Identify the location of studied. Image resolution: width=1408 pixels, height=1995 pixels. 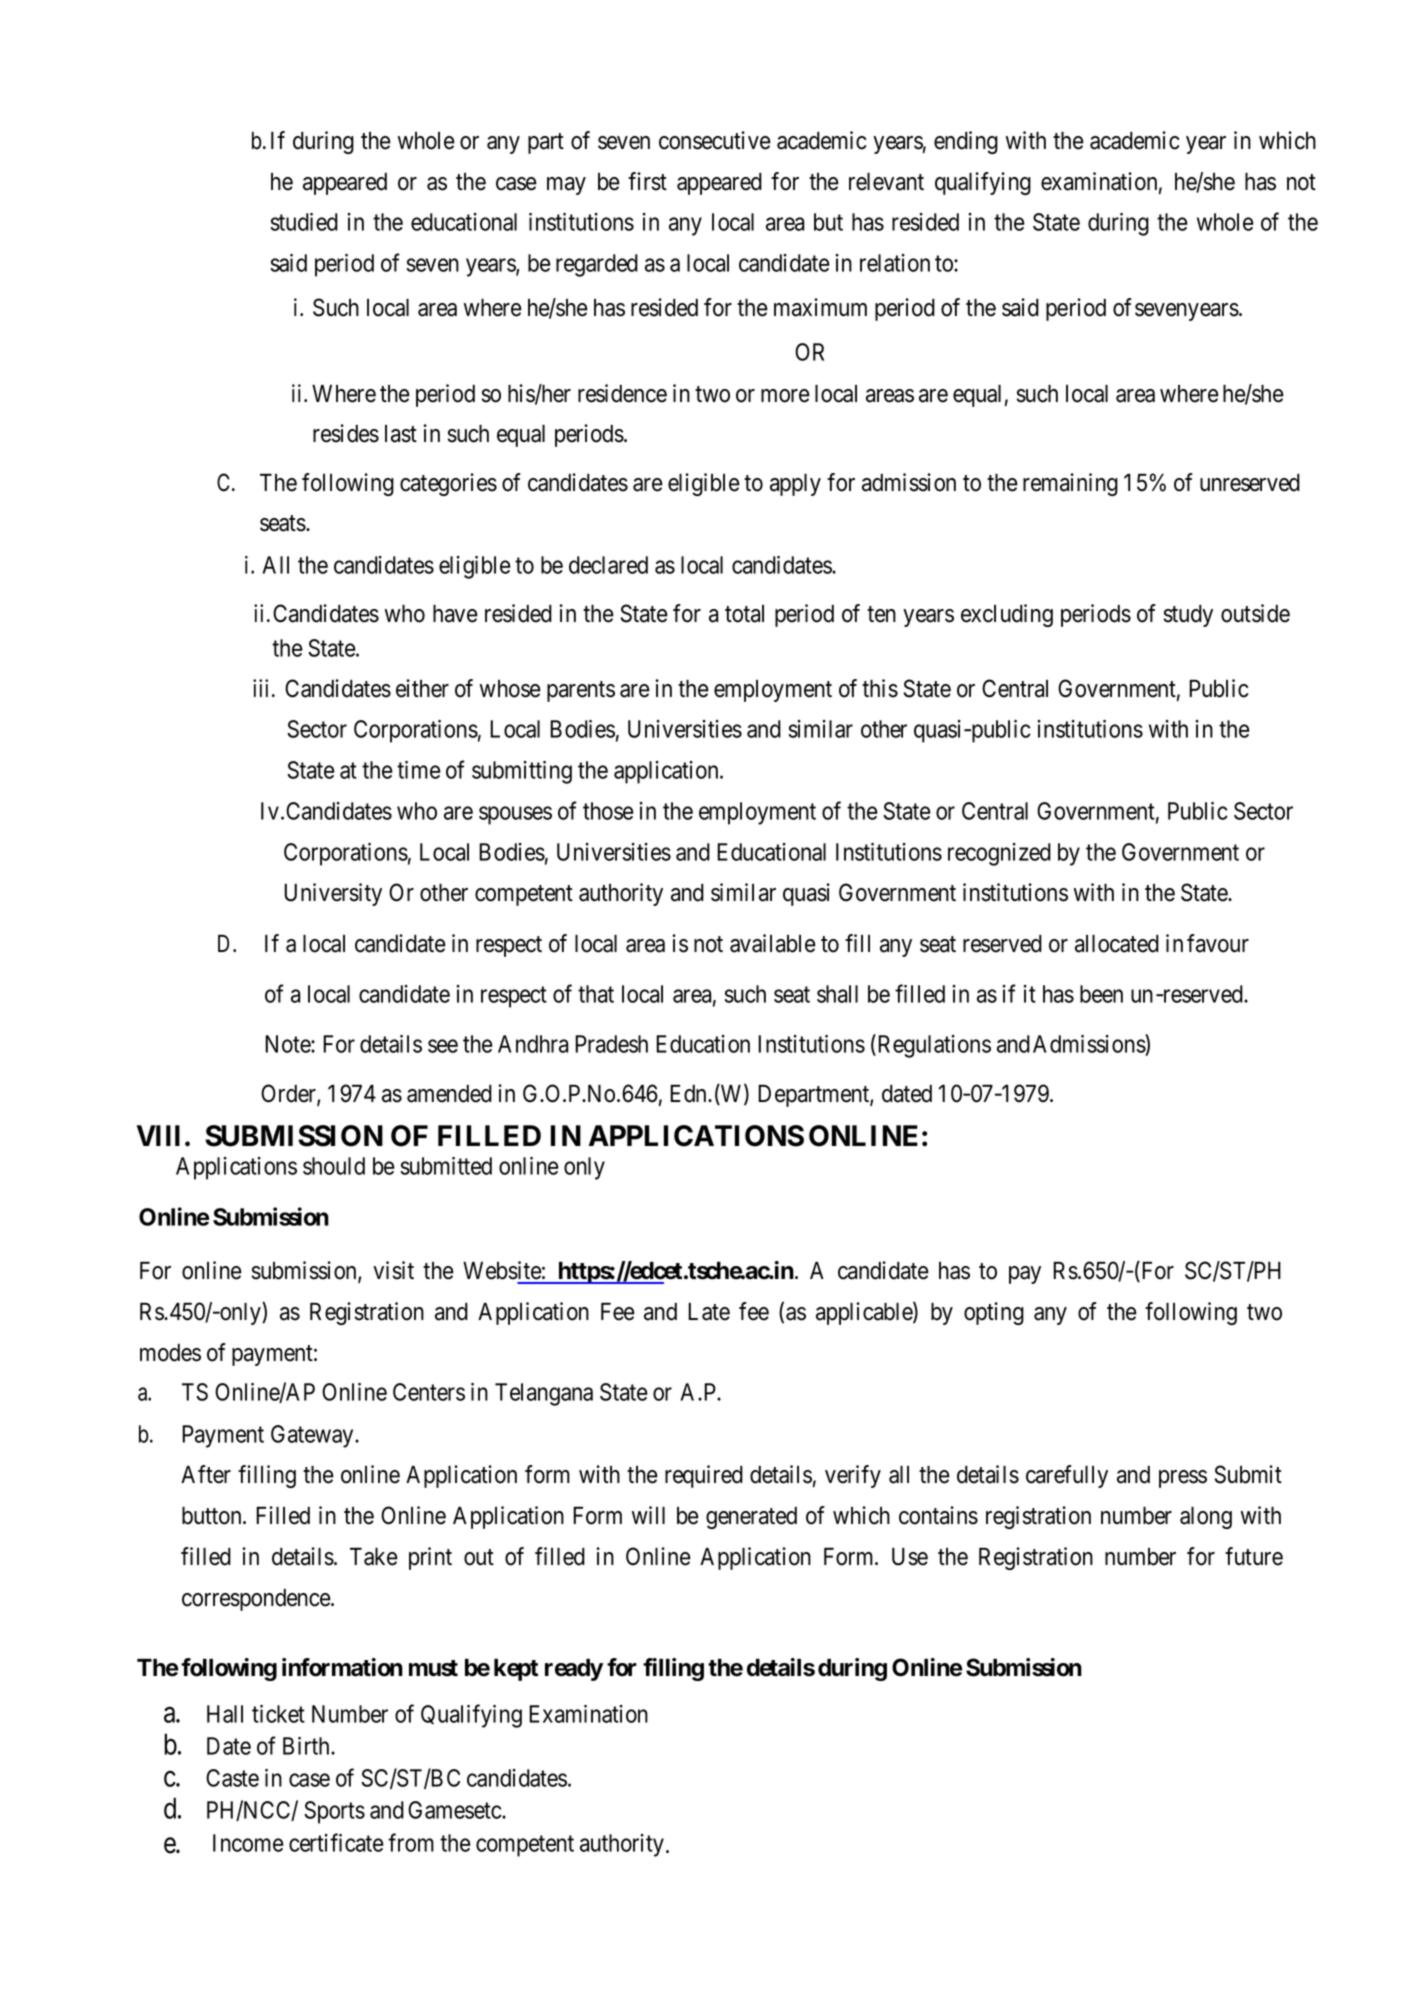
(304, 222).
